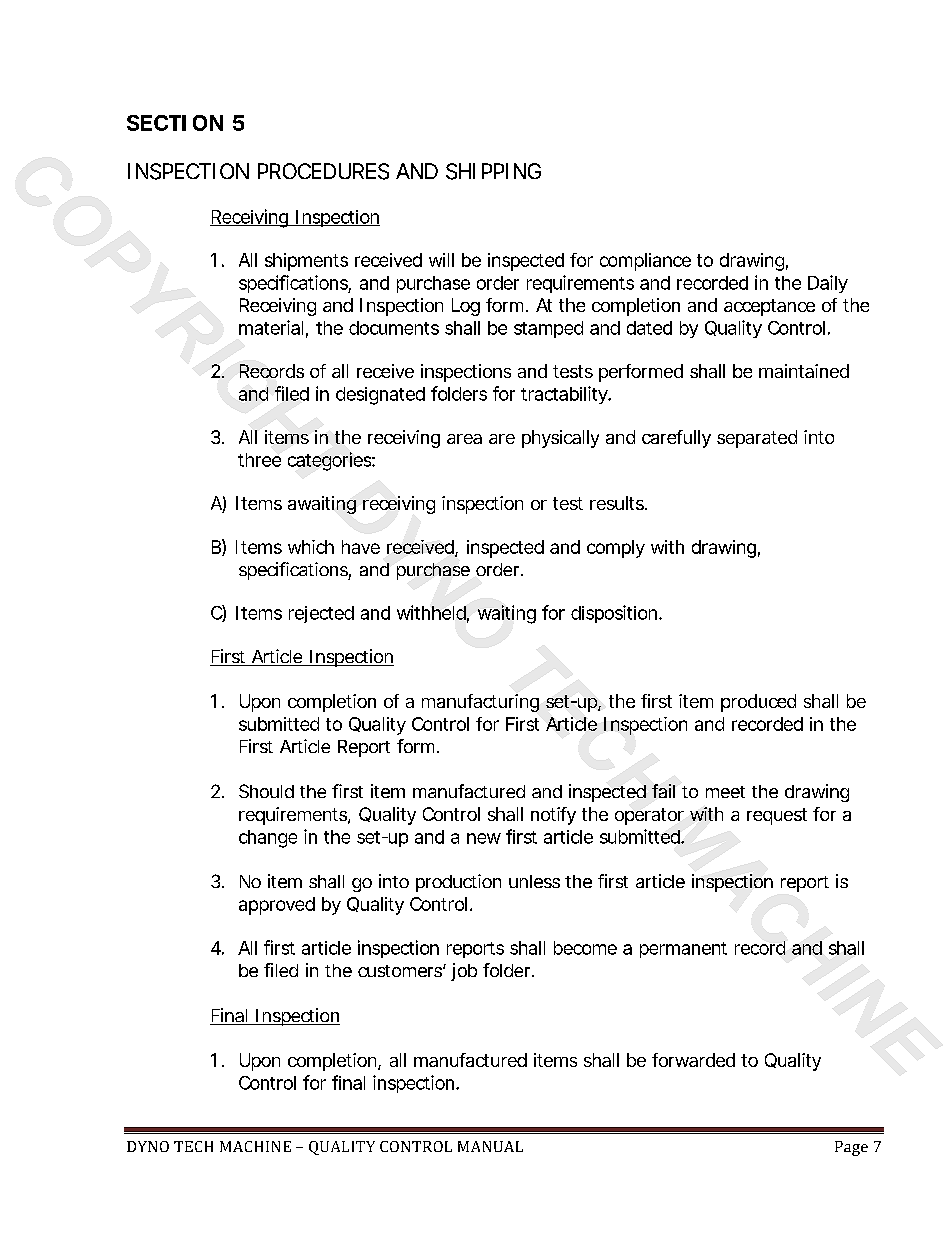 Image resolution: width=952 pixels, height=1233 pixels. What do you see at coordinates (828, 284) in the screenshot?
I see `Daily` at bounding box center [828, 284].
